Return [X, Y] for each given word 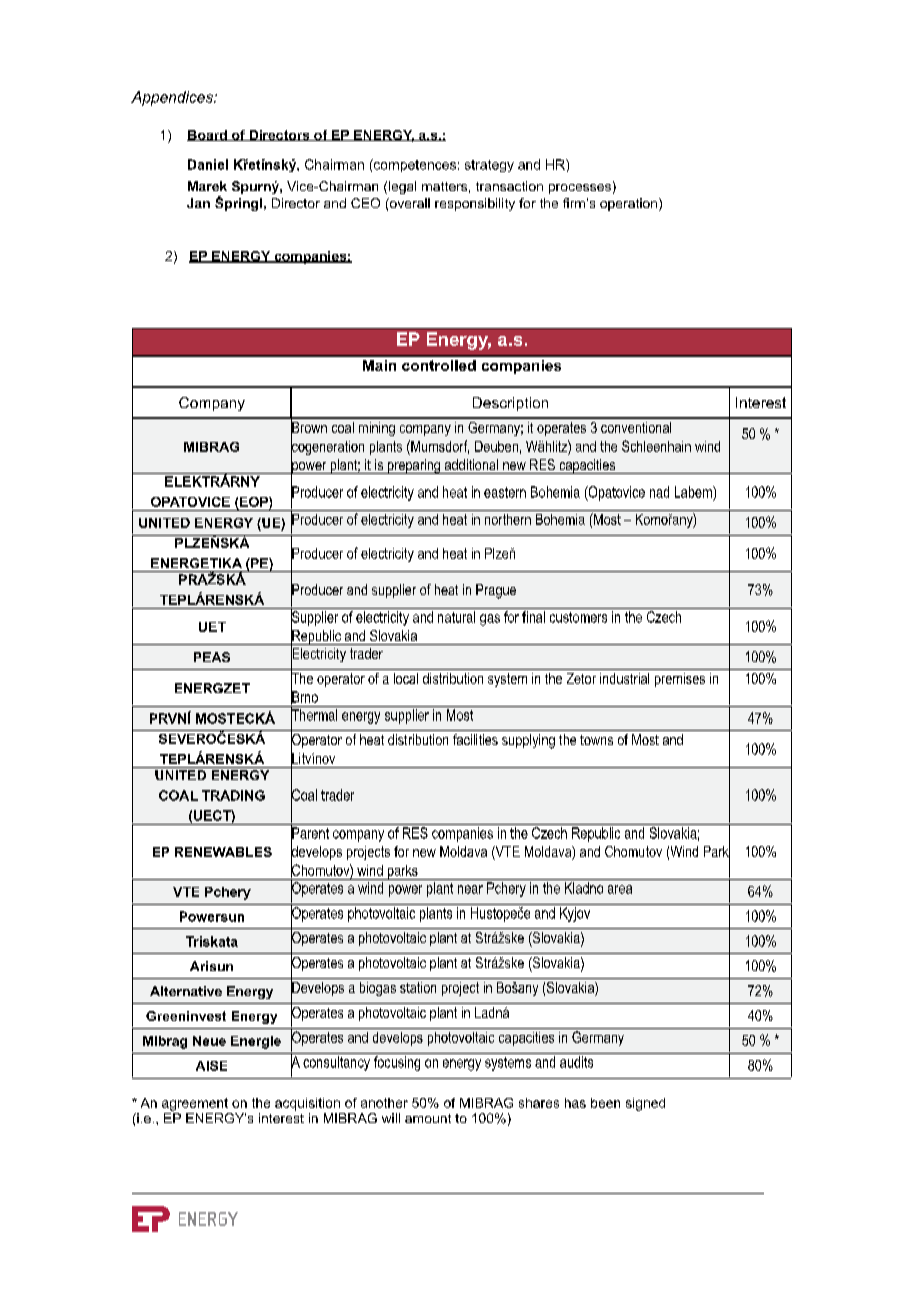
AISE [211, 1066]
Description [510, 404]
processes [580, 189]
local [406, 678]
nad [659, 492]
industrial [624, 678]
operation [630, 204]
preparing [413, 466]
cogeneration [327, 447]
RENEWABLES [223, 852]
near [470, 889]
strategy [489, 166]
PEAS [212, 657]
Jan [198, 203]
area [620, 889]
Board [208, 135]
